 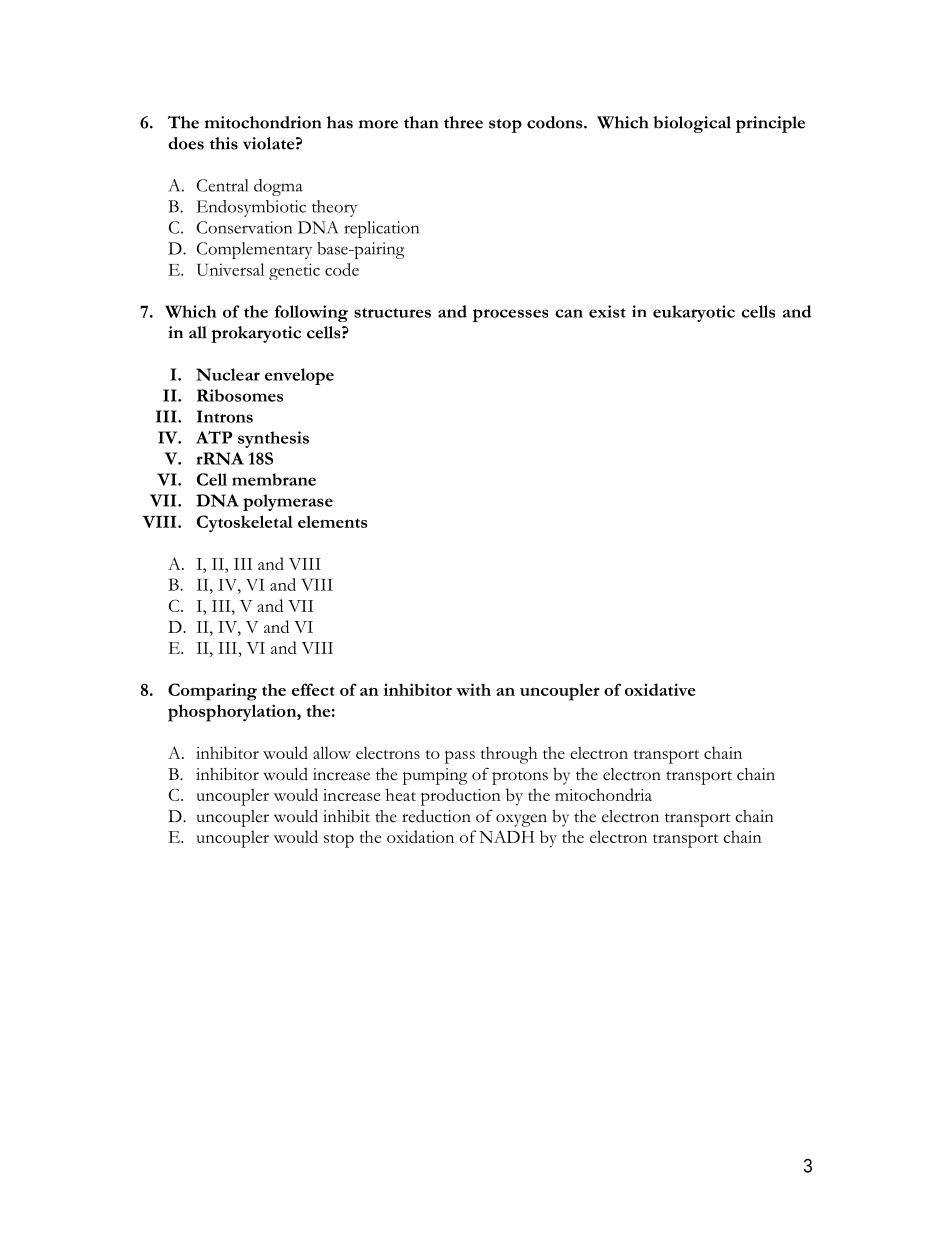 I want to click on biological, so click(x=692, y=124).
